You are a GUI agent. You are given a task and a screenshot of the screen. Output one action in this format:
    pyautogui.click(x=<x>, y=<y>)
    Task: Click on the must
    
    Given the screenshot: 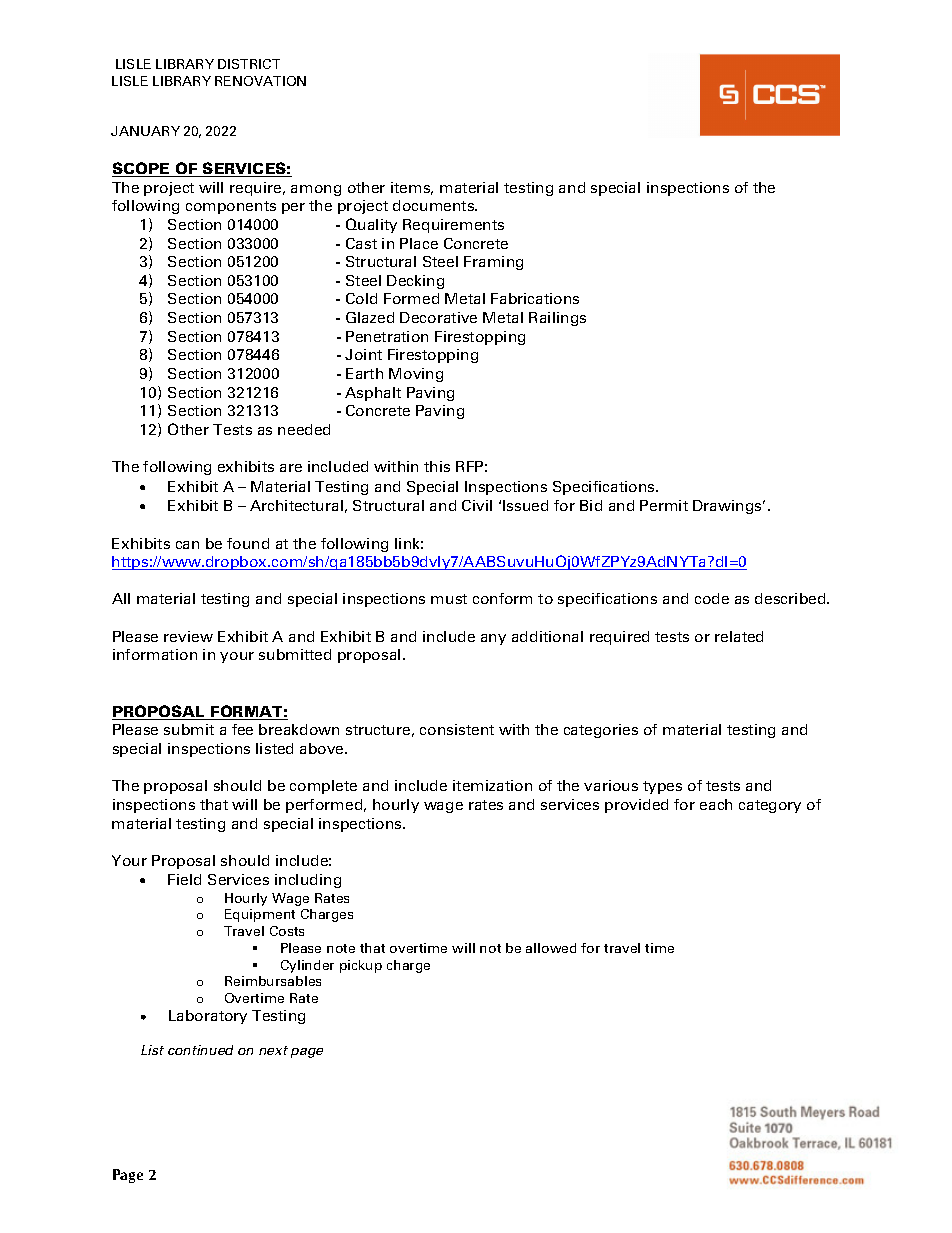 What is the action you would take?
    pyautogui.click(x=449, y=599)
